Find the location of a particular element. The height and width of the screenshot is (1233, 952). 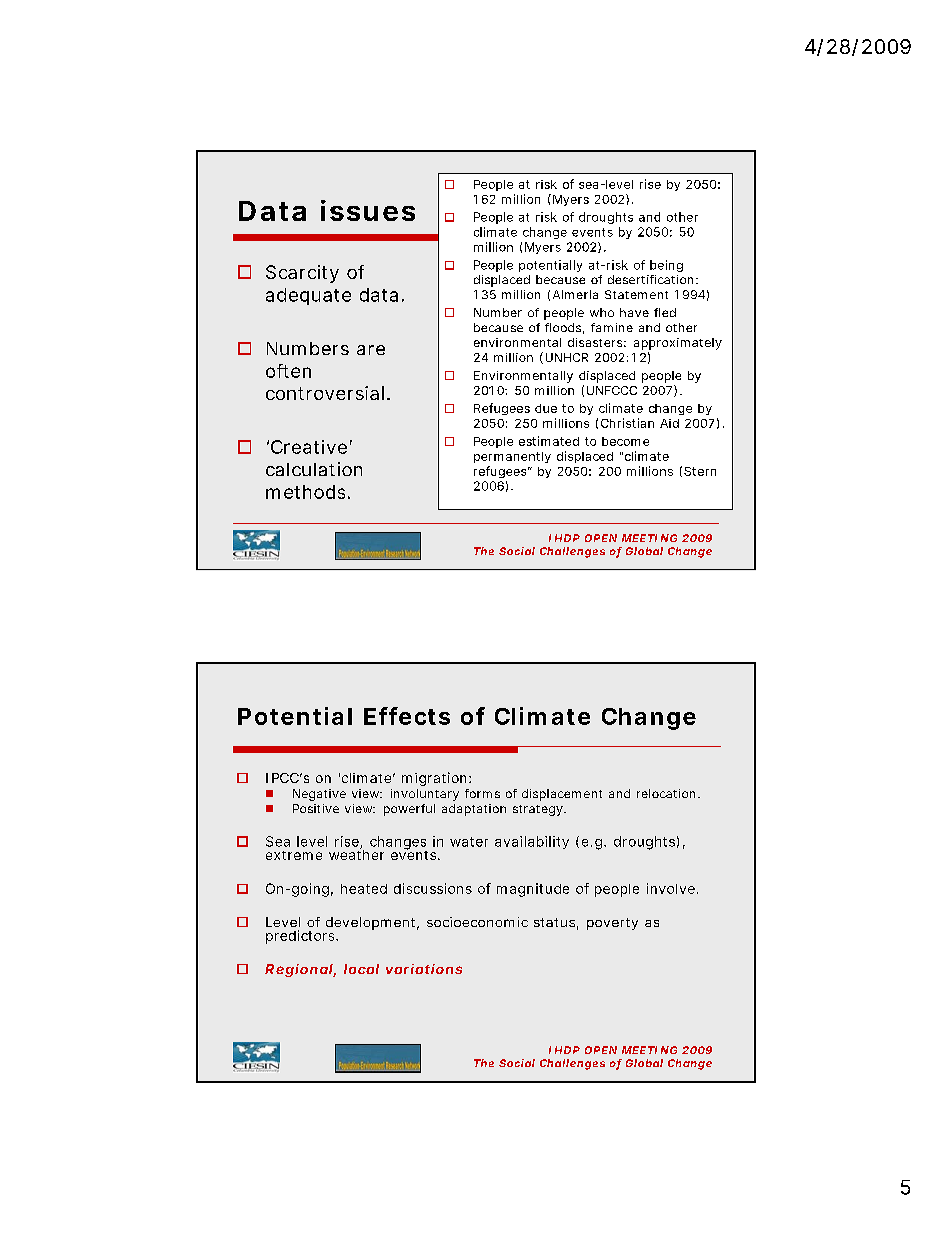

methods is located at coordinates (305, 492).
